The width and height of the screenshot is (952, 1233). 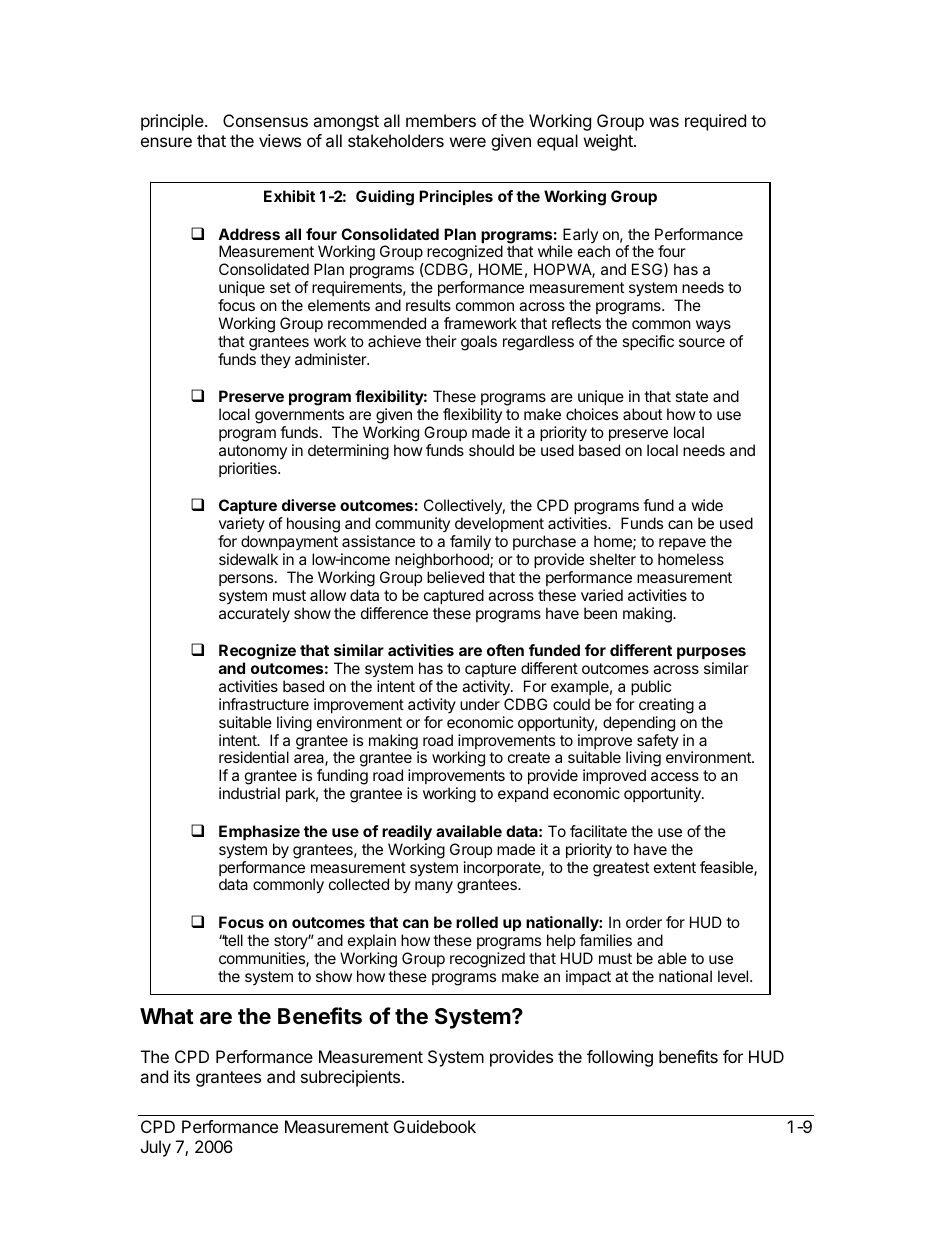 I want to click on wide, so click(x=707, y=505).
